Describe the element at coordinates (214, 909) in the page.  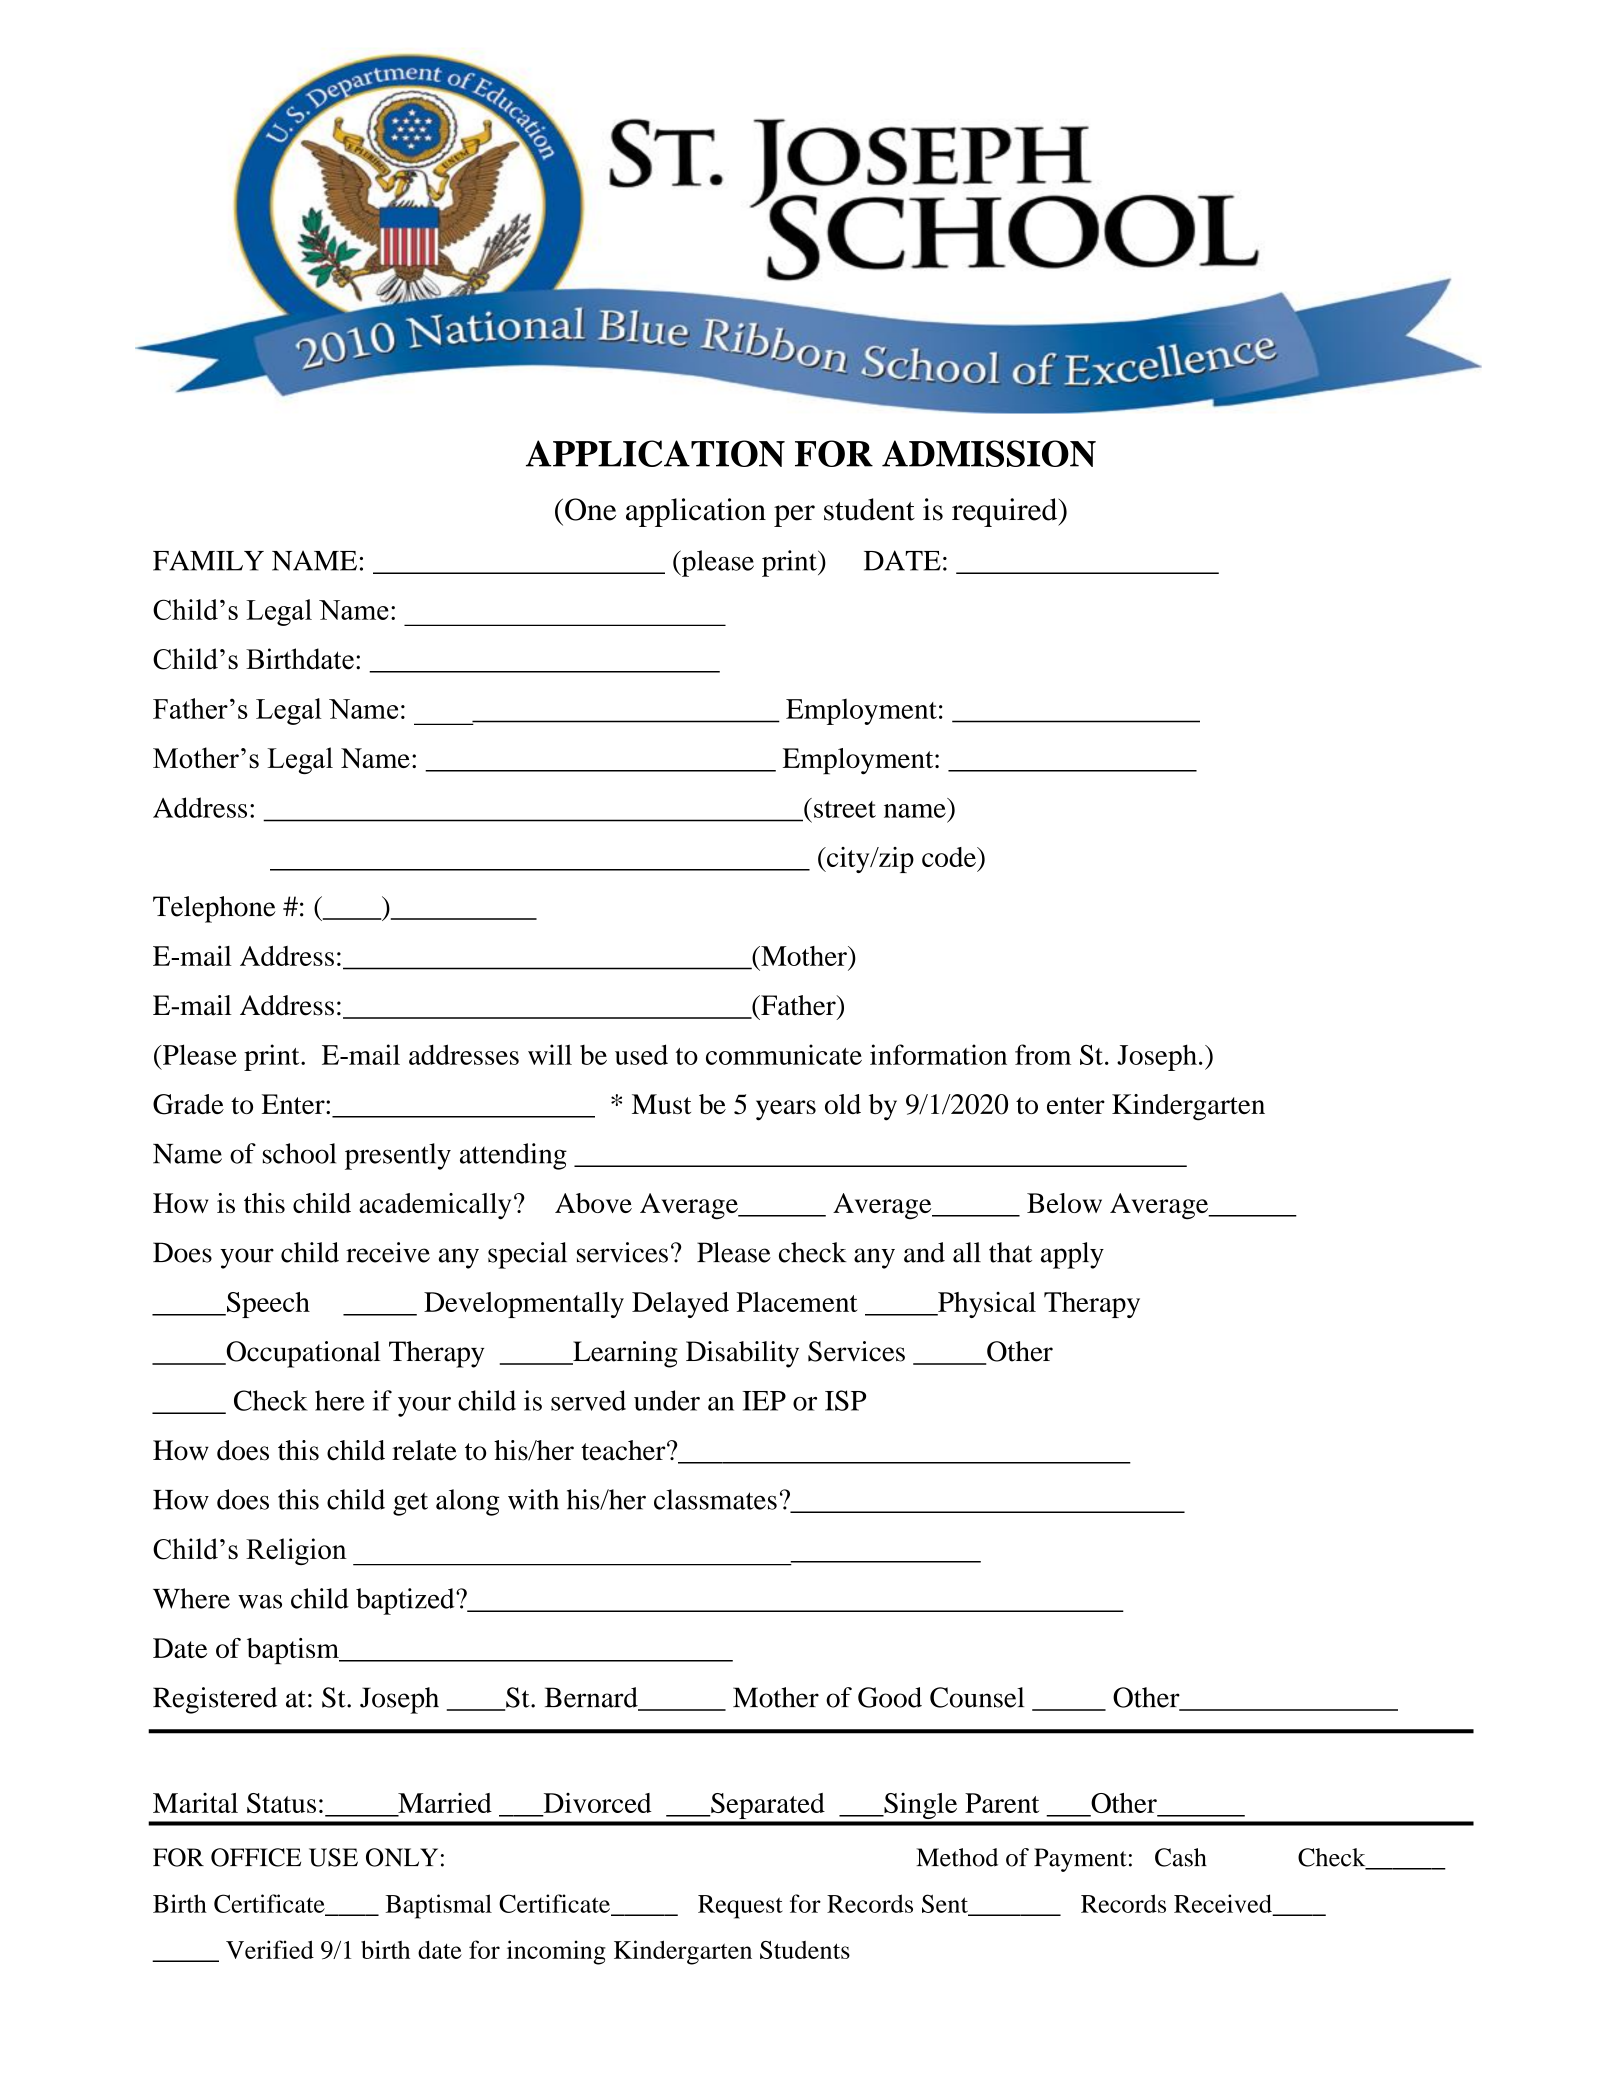
I see `Telephone` at that location.
